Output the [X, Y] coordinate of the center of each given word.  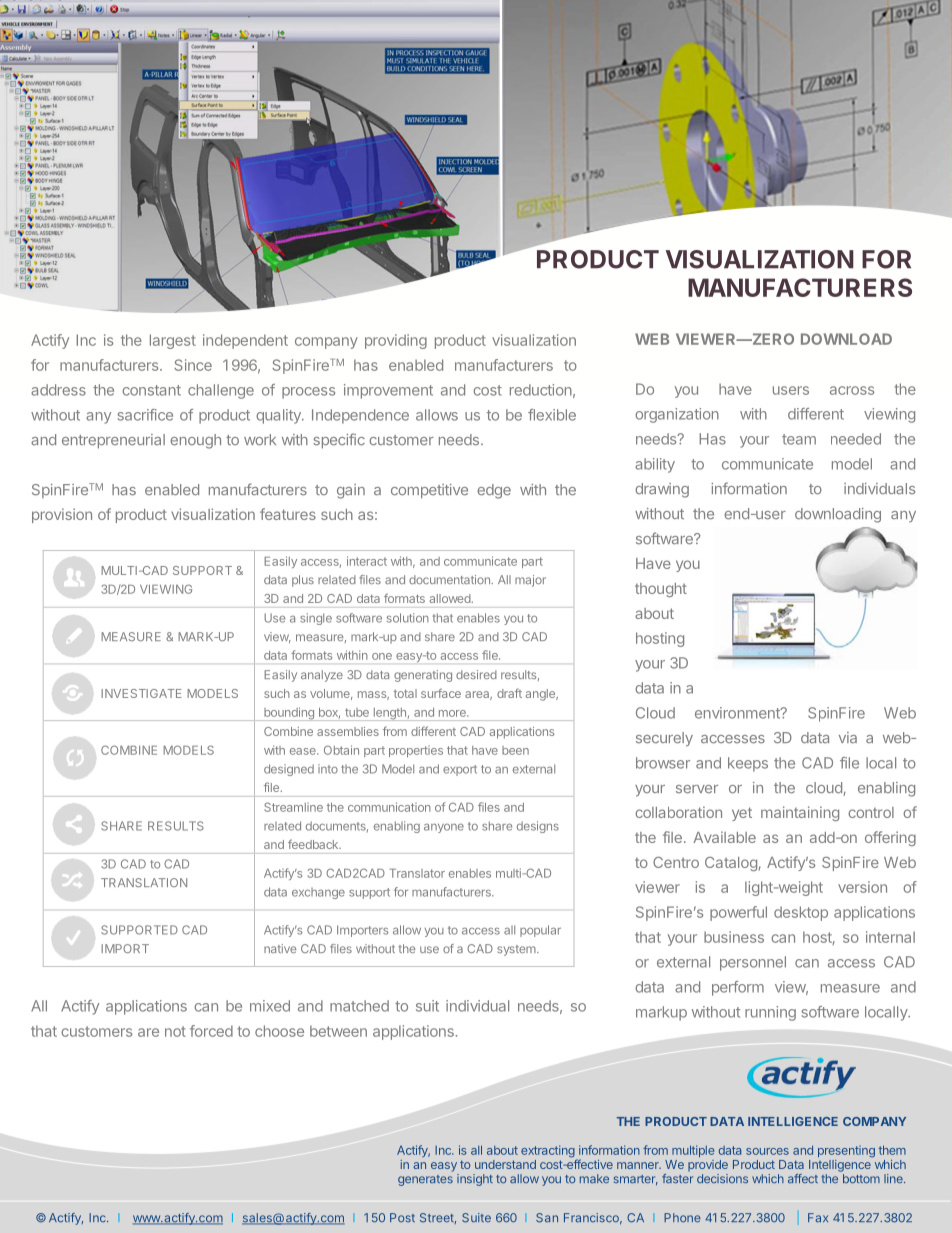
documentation [450, 579]
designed [289, 770]
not [175, 1031]
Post [402, 1217]
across [852, 390]
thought [661, 590]
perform [738, 988]
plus [303, 581]
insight [475, 1180]
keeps [748, 764]
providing [396, 341]
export [460, 770]
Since [193, 365]
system [517, 950]
